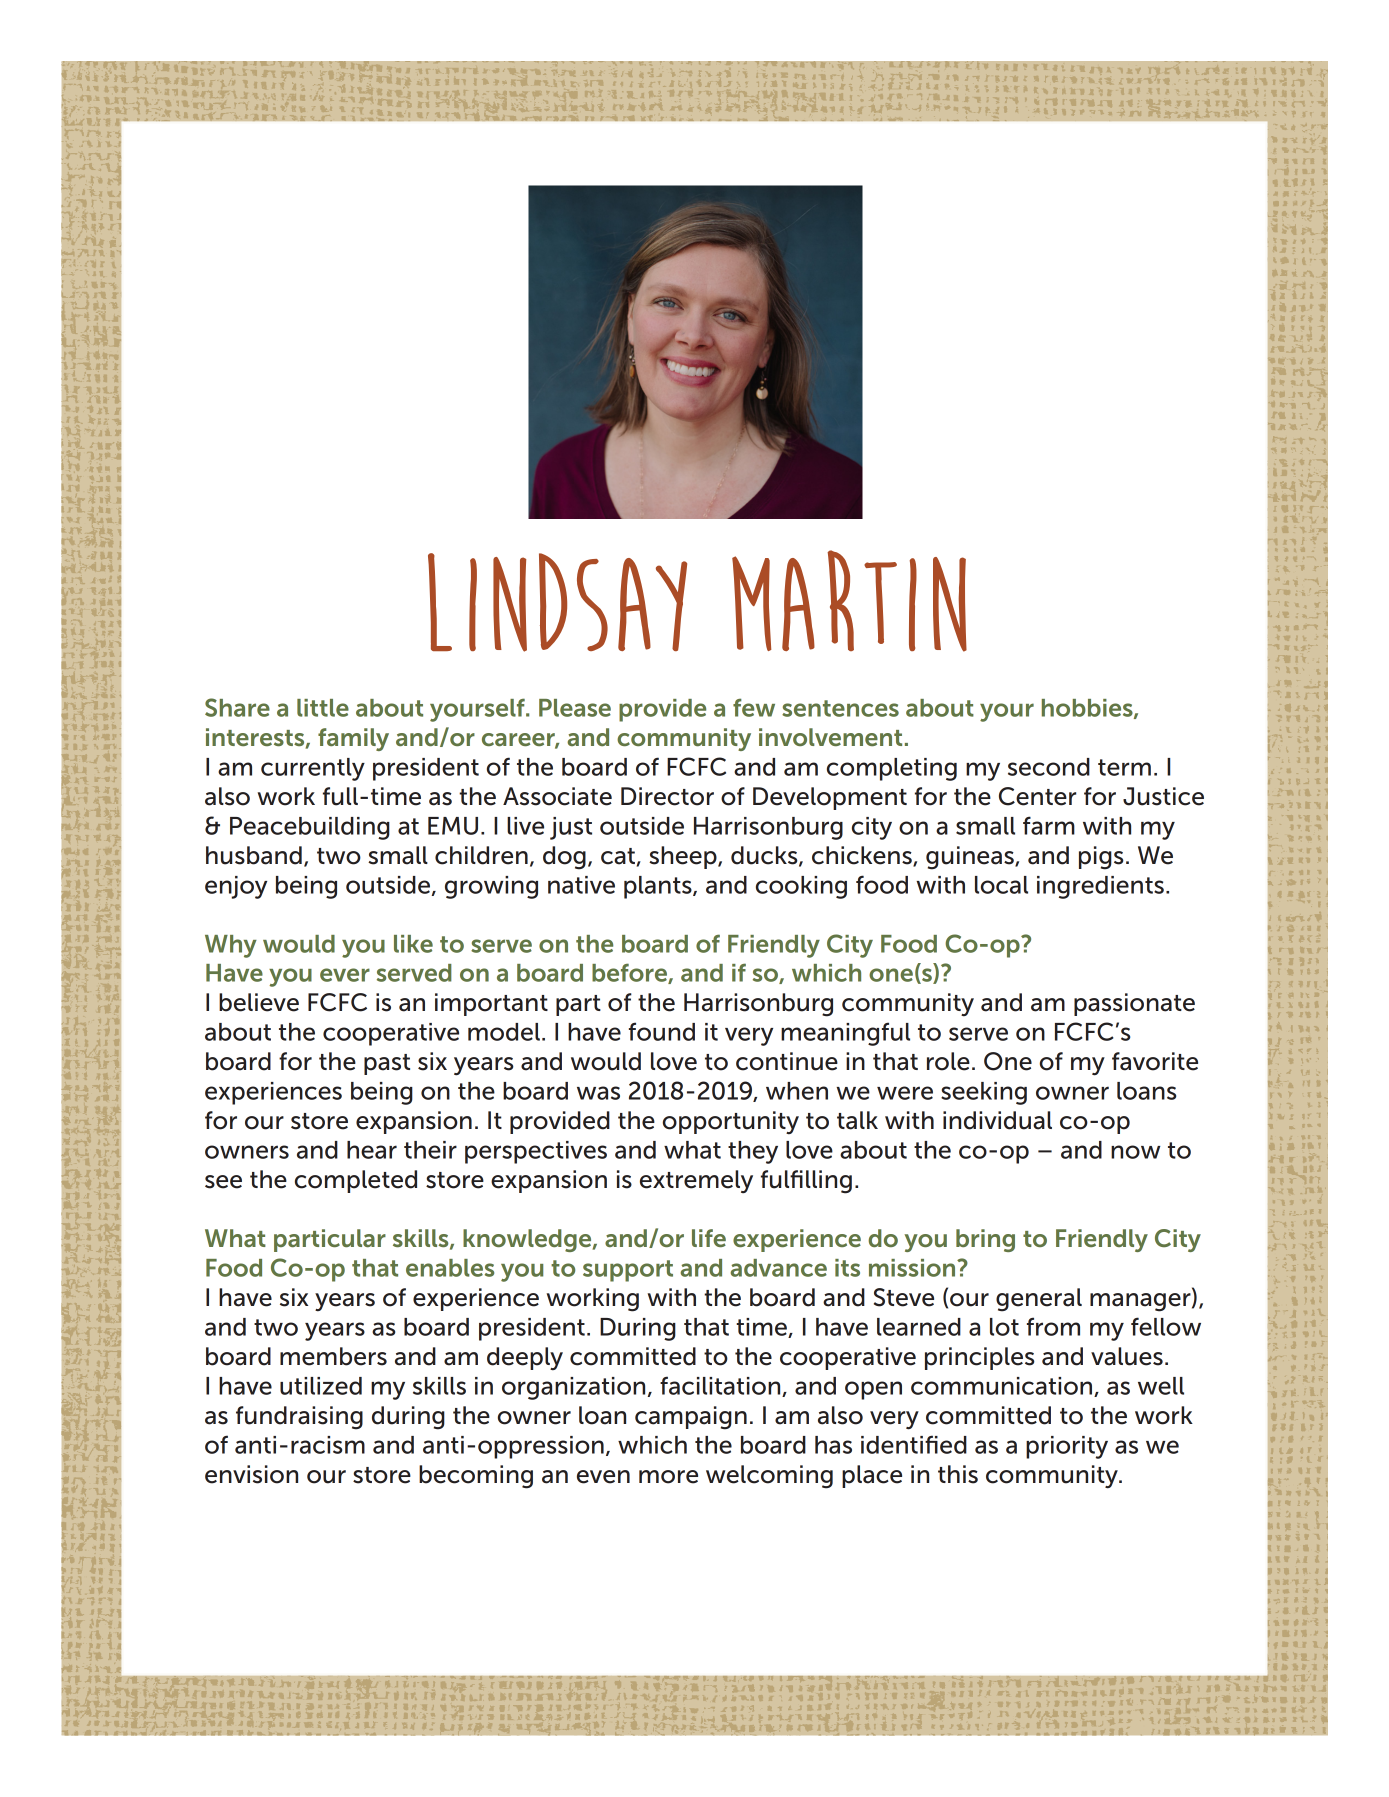 The height and width of the screenshot is (1797, 1389). What do you see at coordinates (323, 708) in the screenshot?
I see `little` at bounding box center [323, 708].
